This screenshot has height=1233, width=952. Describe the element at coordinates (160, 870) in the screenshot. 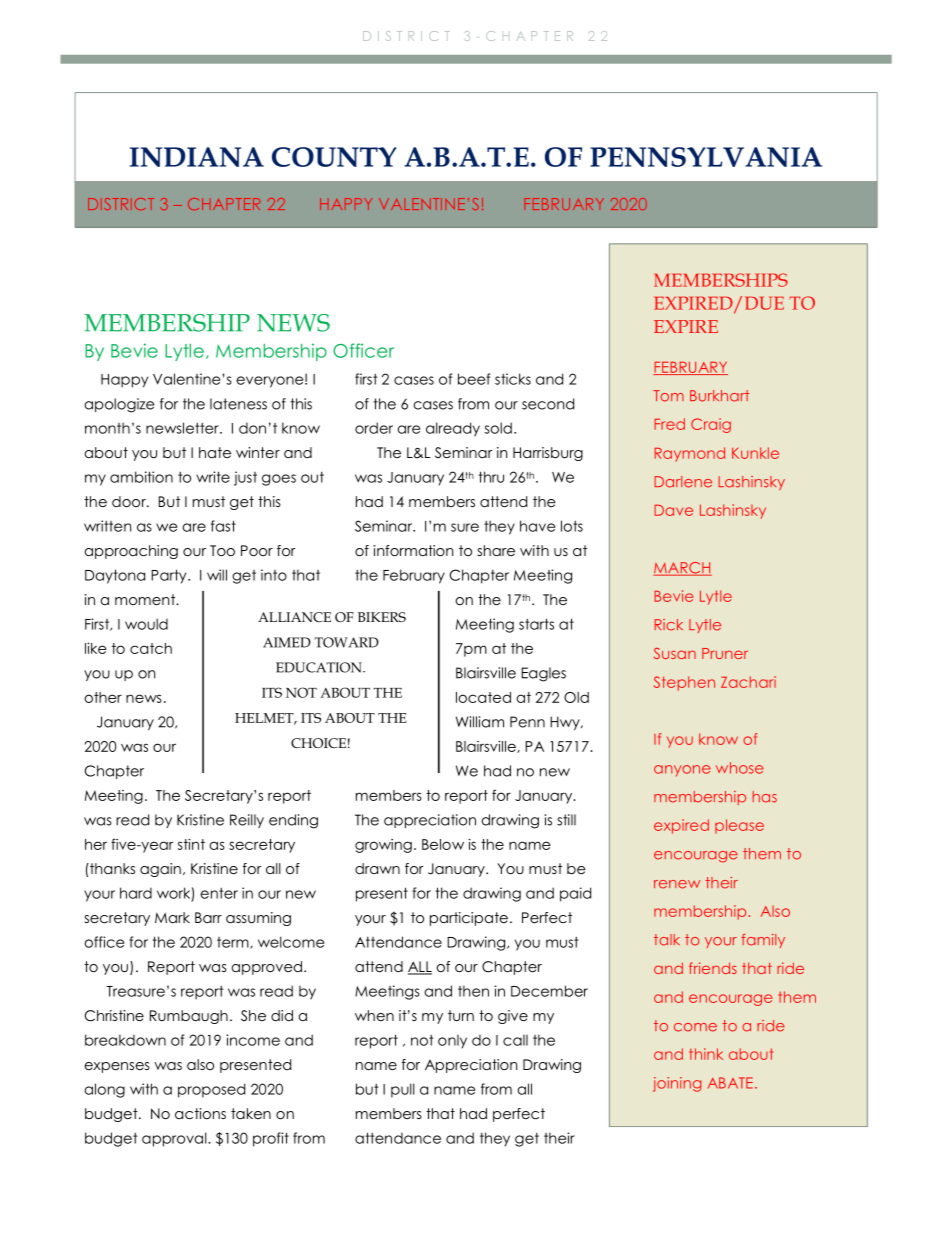

I see `again` at that location.
